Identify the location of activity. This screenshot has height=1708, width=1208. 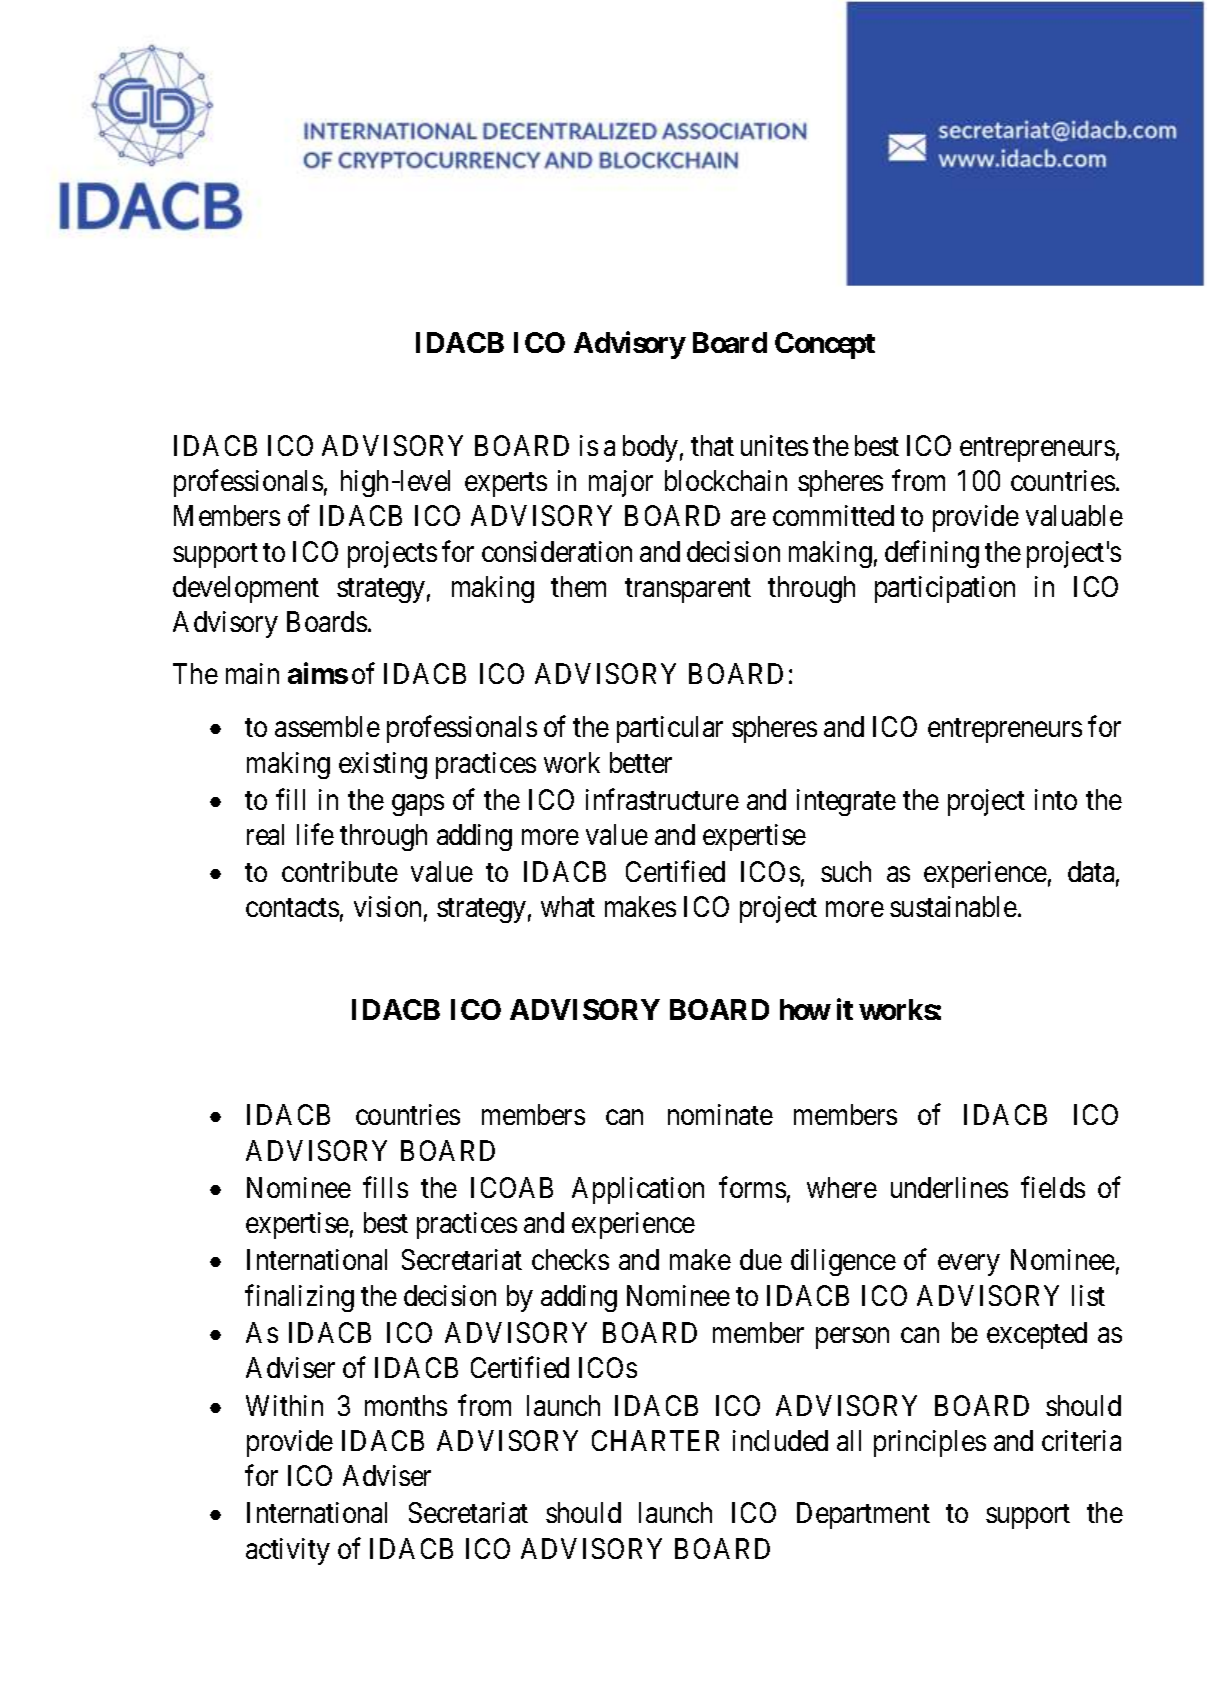
(288, 1551).
